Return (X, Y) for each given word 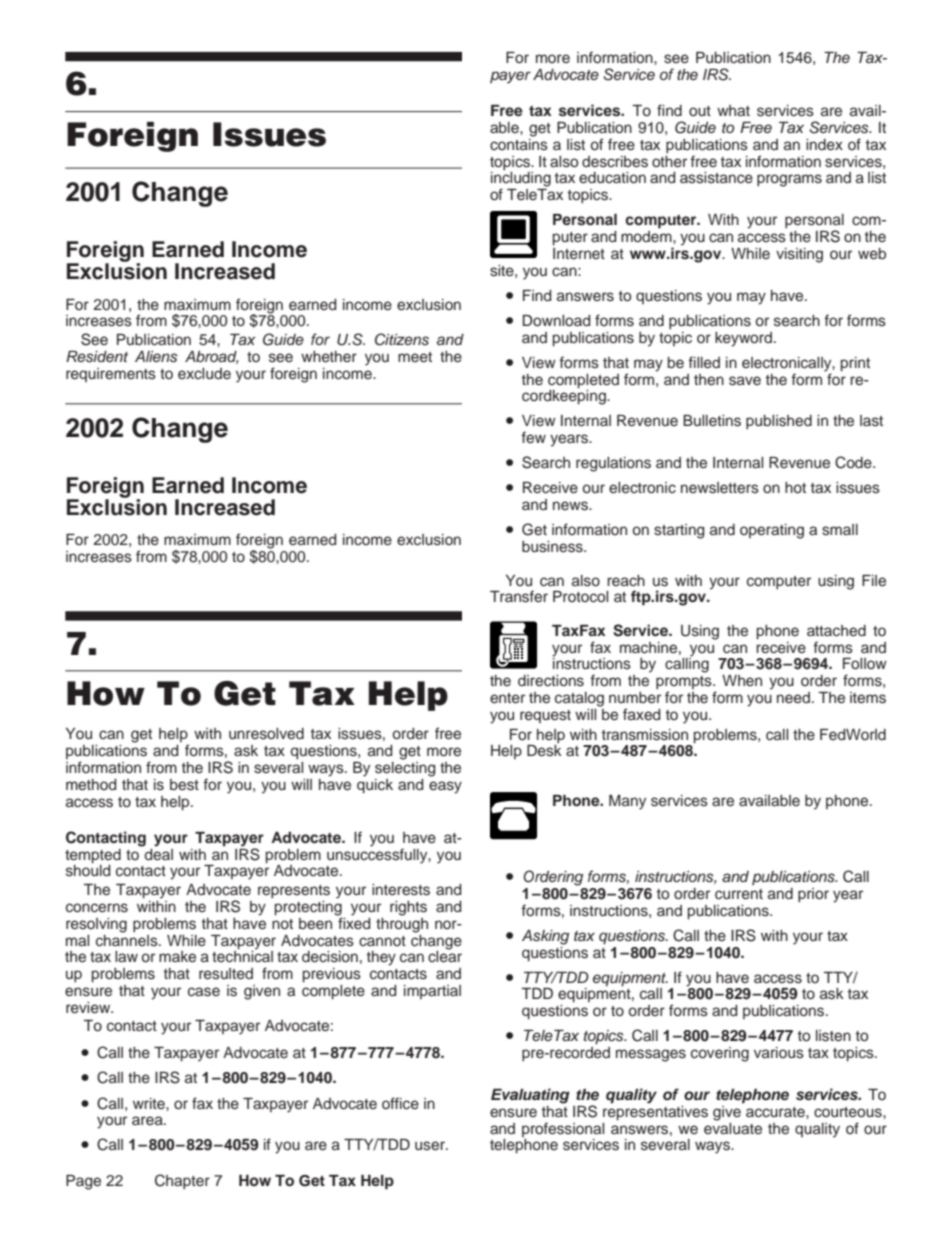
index (824, 145)
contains (519, 143)
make (177, 957)
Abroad (212, 357)
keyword (743, 339)
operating (772, 531)
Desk (544, 751)
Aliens (156, 357)
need (793, 698)
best (184, 785)
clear (445, 956)
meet (415, 357)
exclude (204, 374)
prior (813, 895)
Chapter (182, 1181)
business (553, 547)
